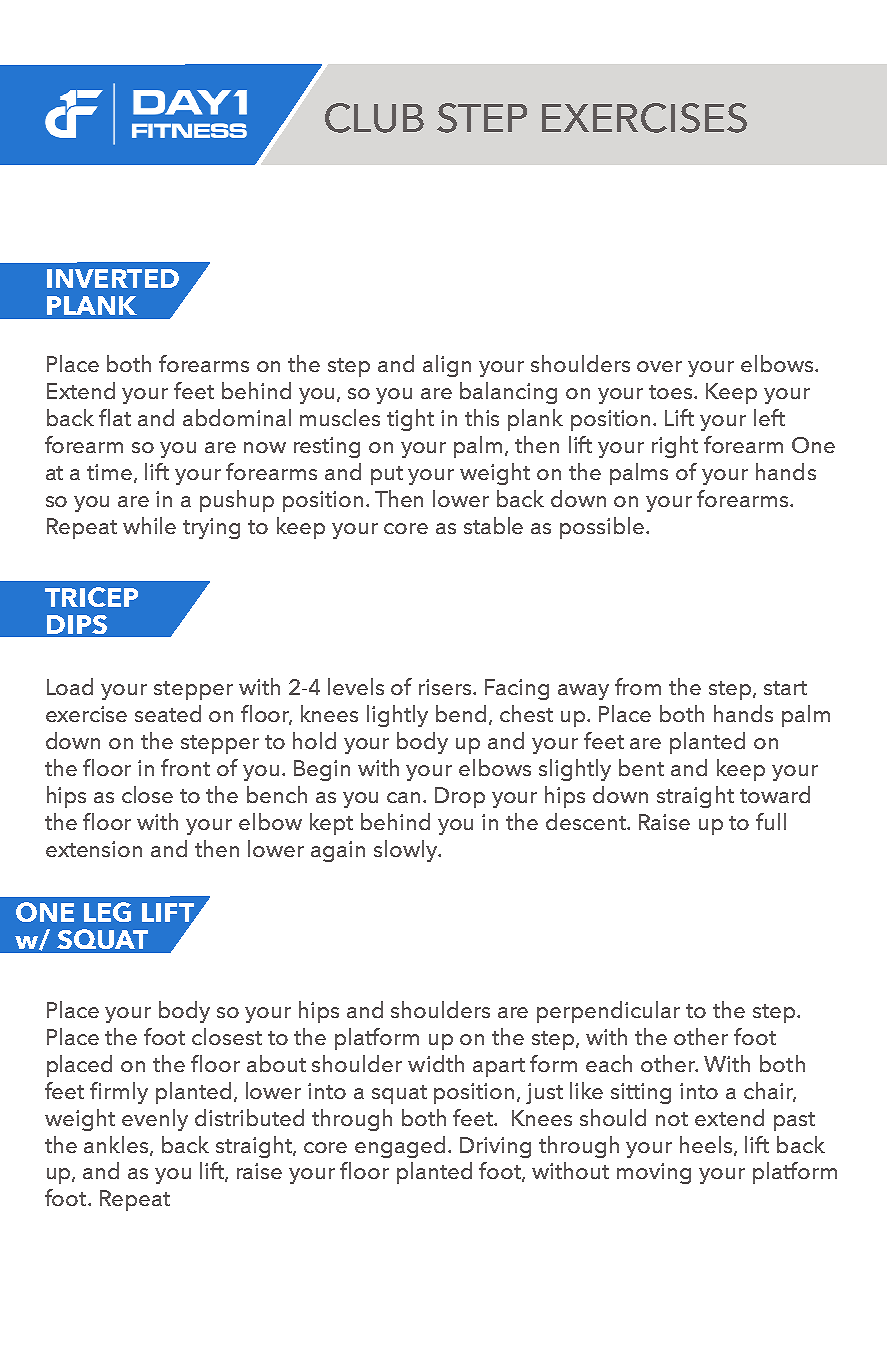 Image resolution: width=887 pixels, height=1372 pixels. Describe the element at coordinates (374, 118) in the image. I see `CLUB` at that location.
